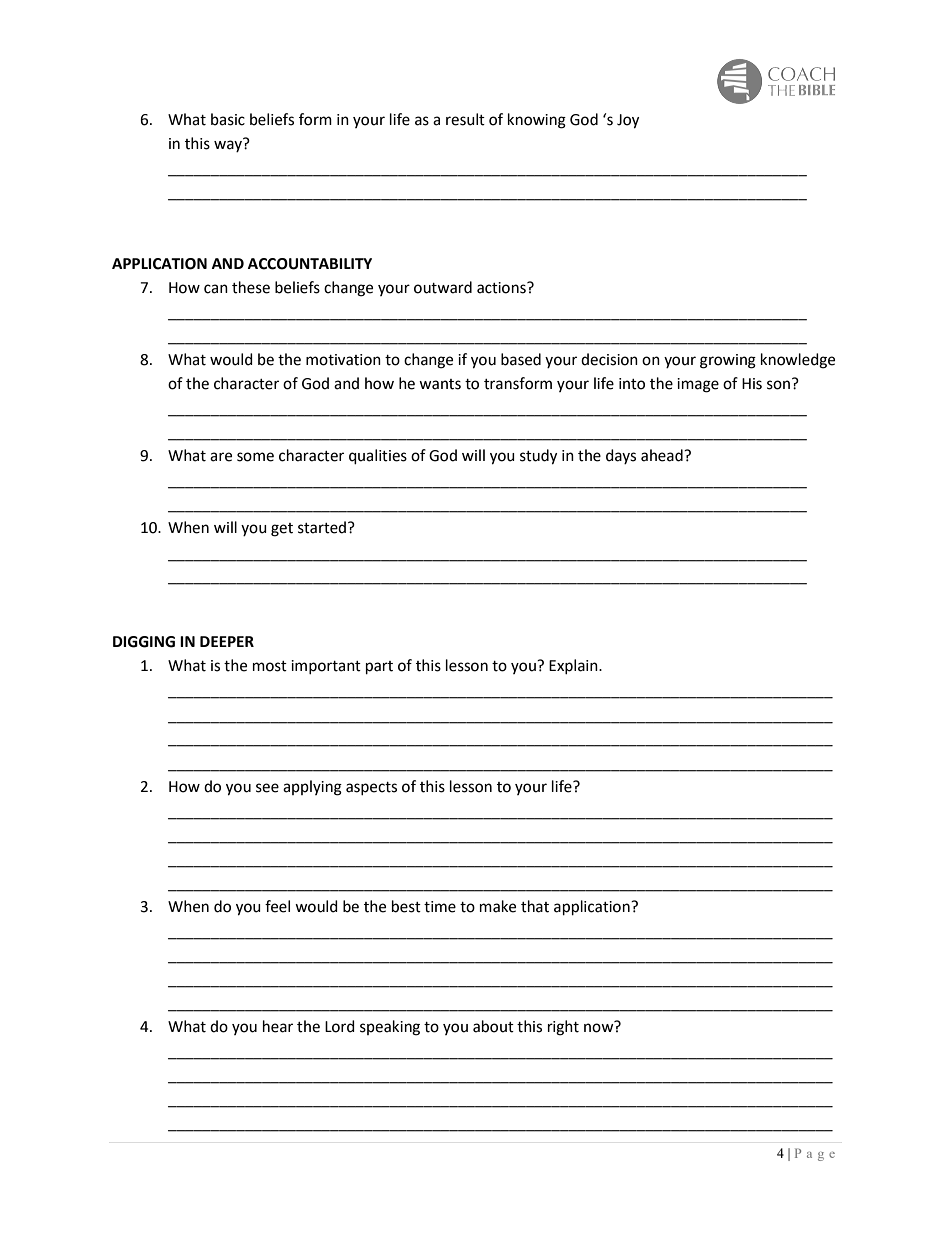 The image size is (952, 1233). What do you see at coordinates (278, 1026) in the screenshot?
I see `hear` at bounding box center [278, 1026].
